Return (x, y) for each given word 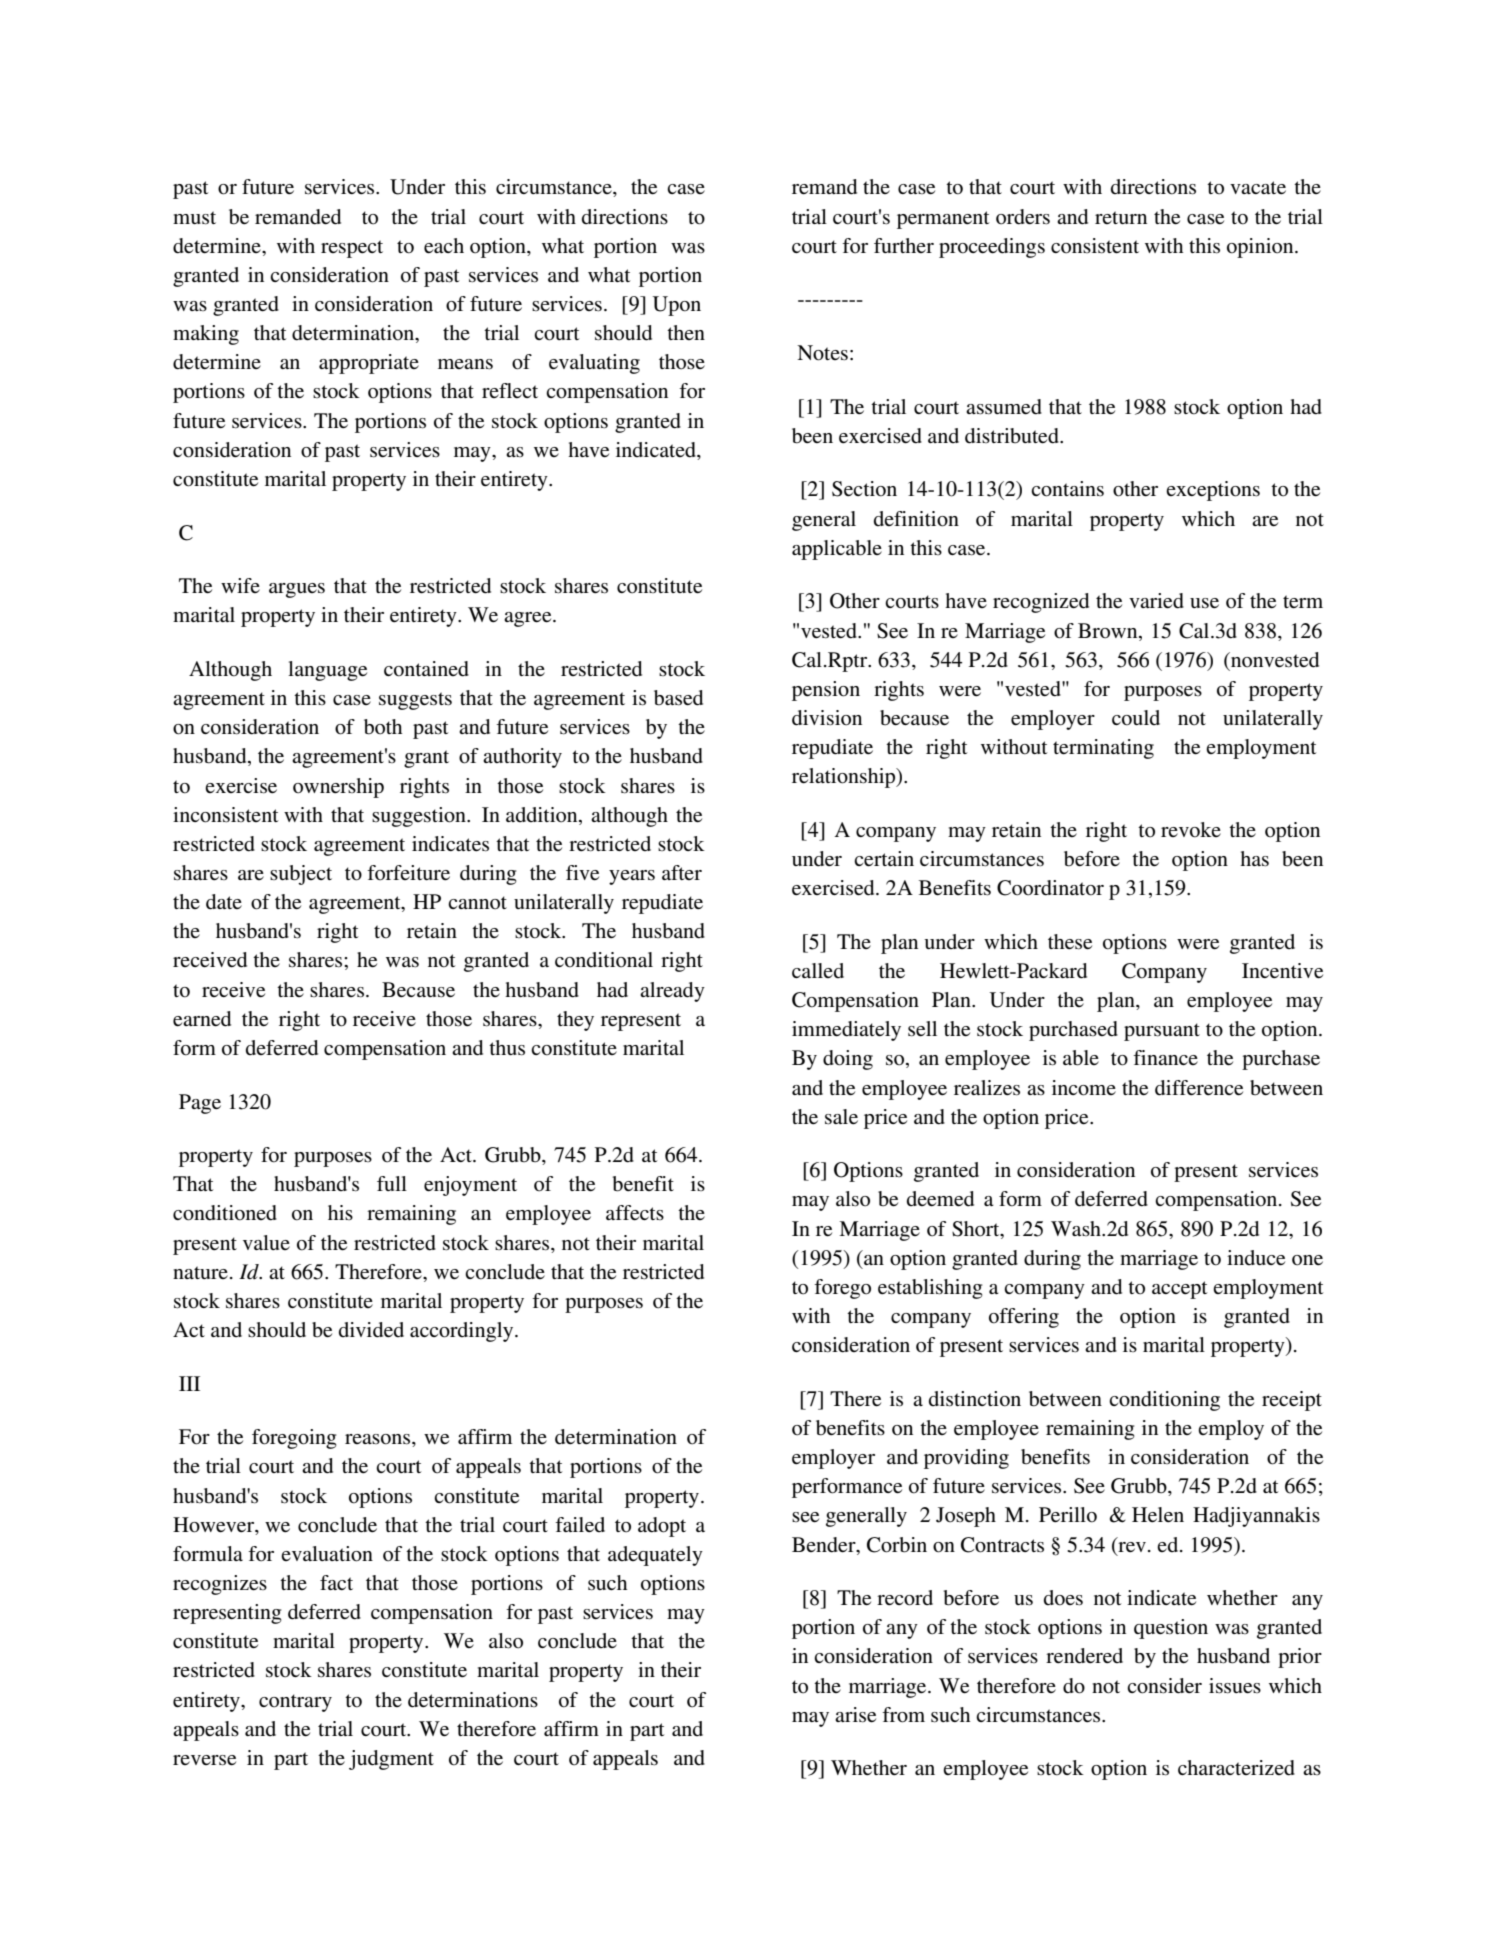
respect (352, 249)
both (383, 727)
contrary (295, 1703)
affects (635, 1213)
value (266, 1242)
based (678, 698)
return (1121, 217)
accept (1180, 1290)
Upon (677, 306)
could (1136, 718)
